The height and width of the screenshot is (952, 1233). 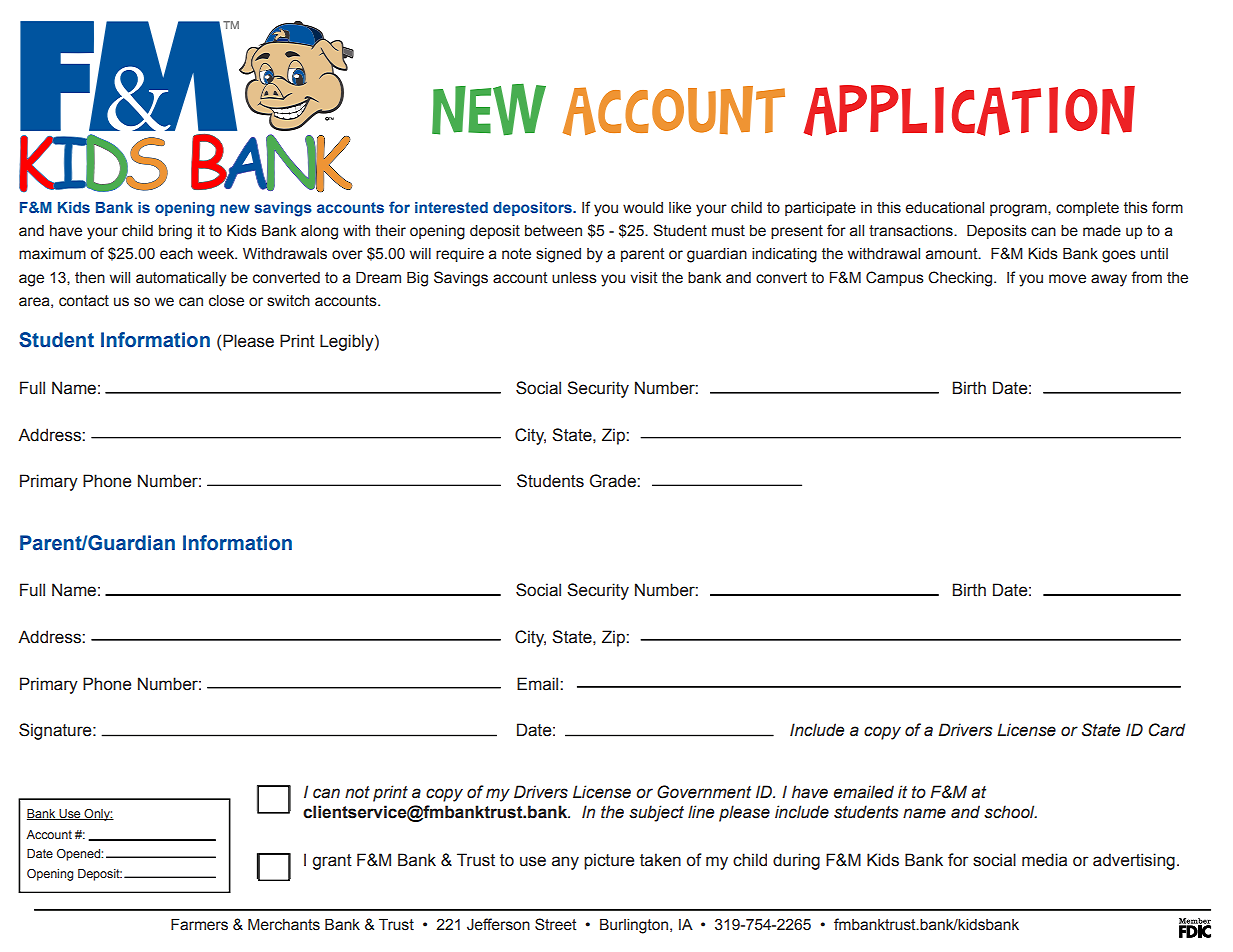 What do you see at coordinates (175, 232) in the screenshot?
I see `bring` at bounding box center [175, 232].
